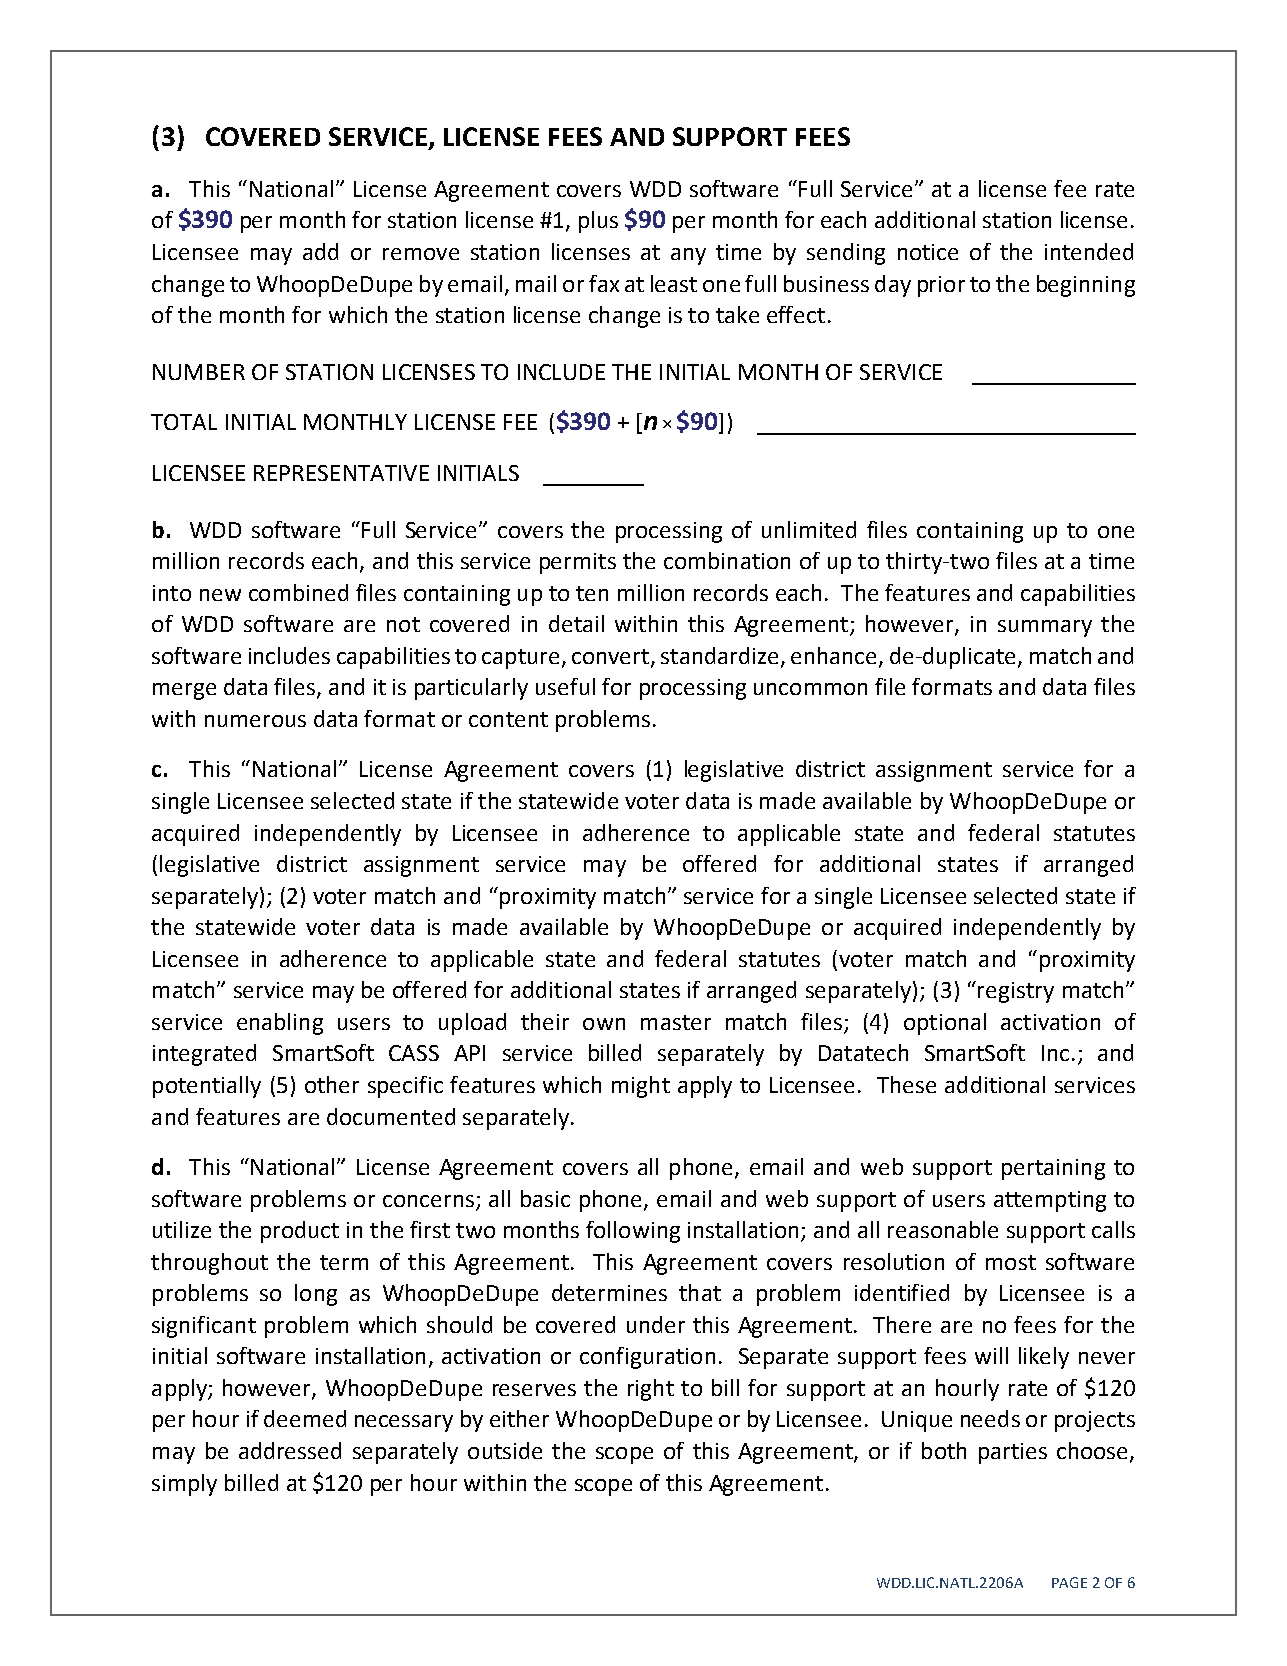  What do you see at coordinates (300, 1232) in the image?
I see `product` at bounding box center [300, 1232].
